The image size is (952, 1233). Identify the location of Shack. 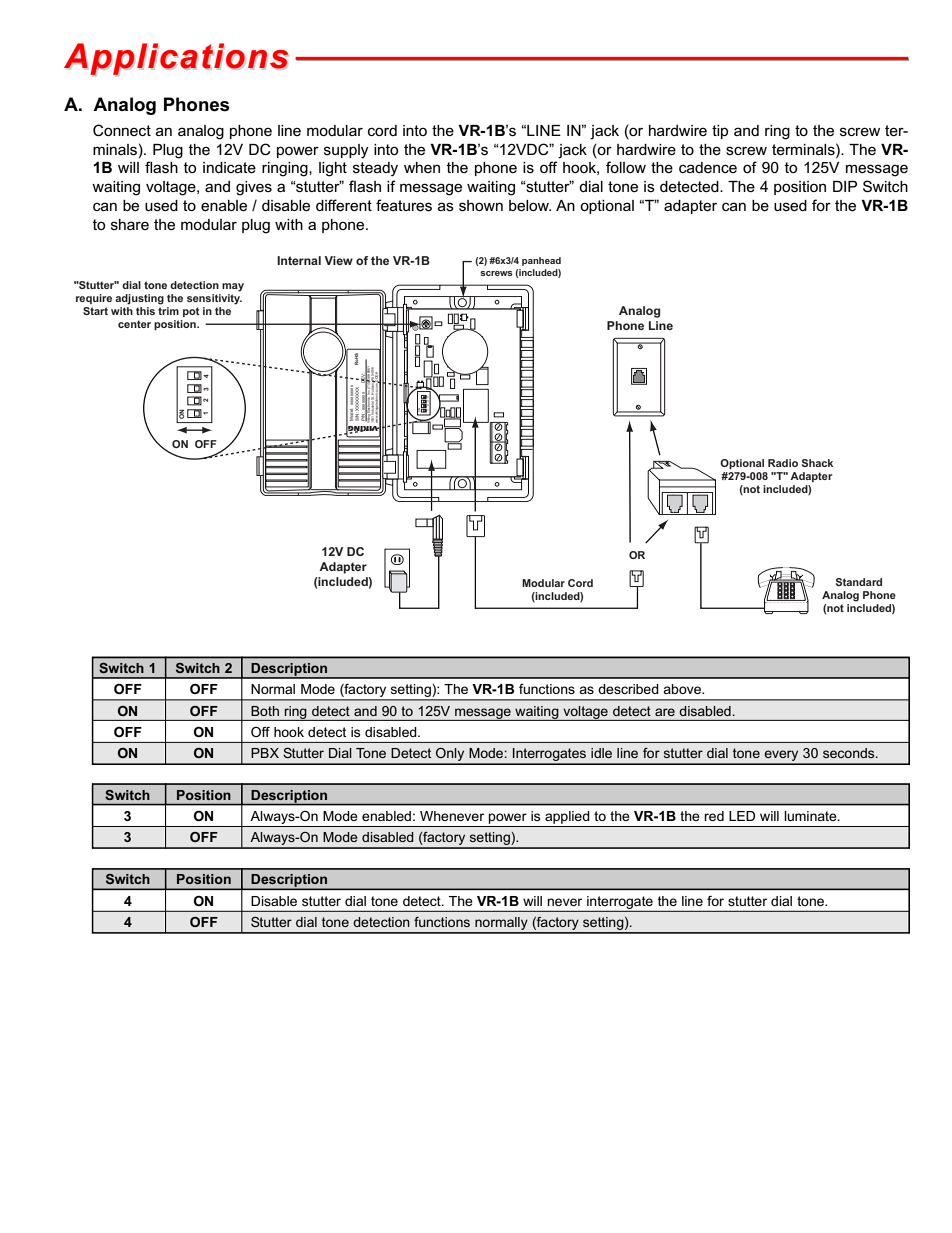
(817, 463).
